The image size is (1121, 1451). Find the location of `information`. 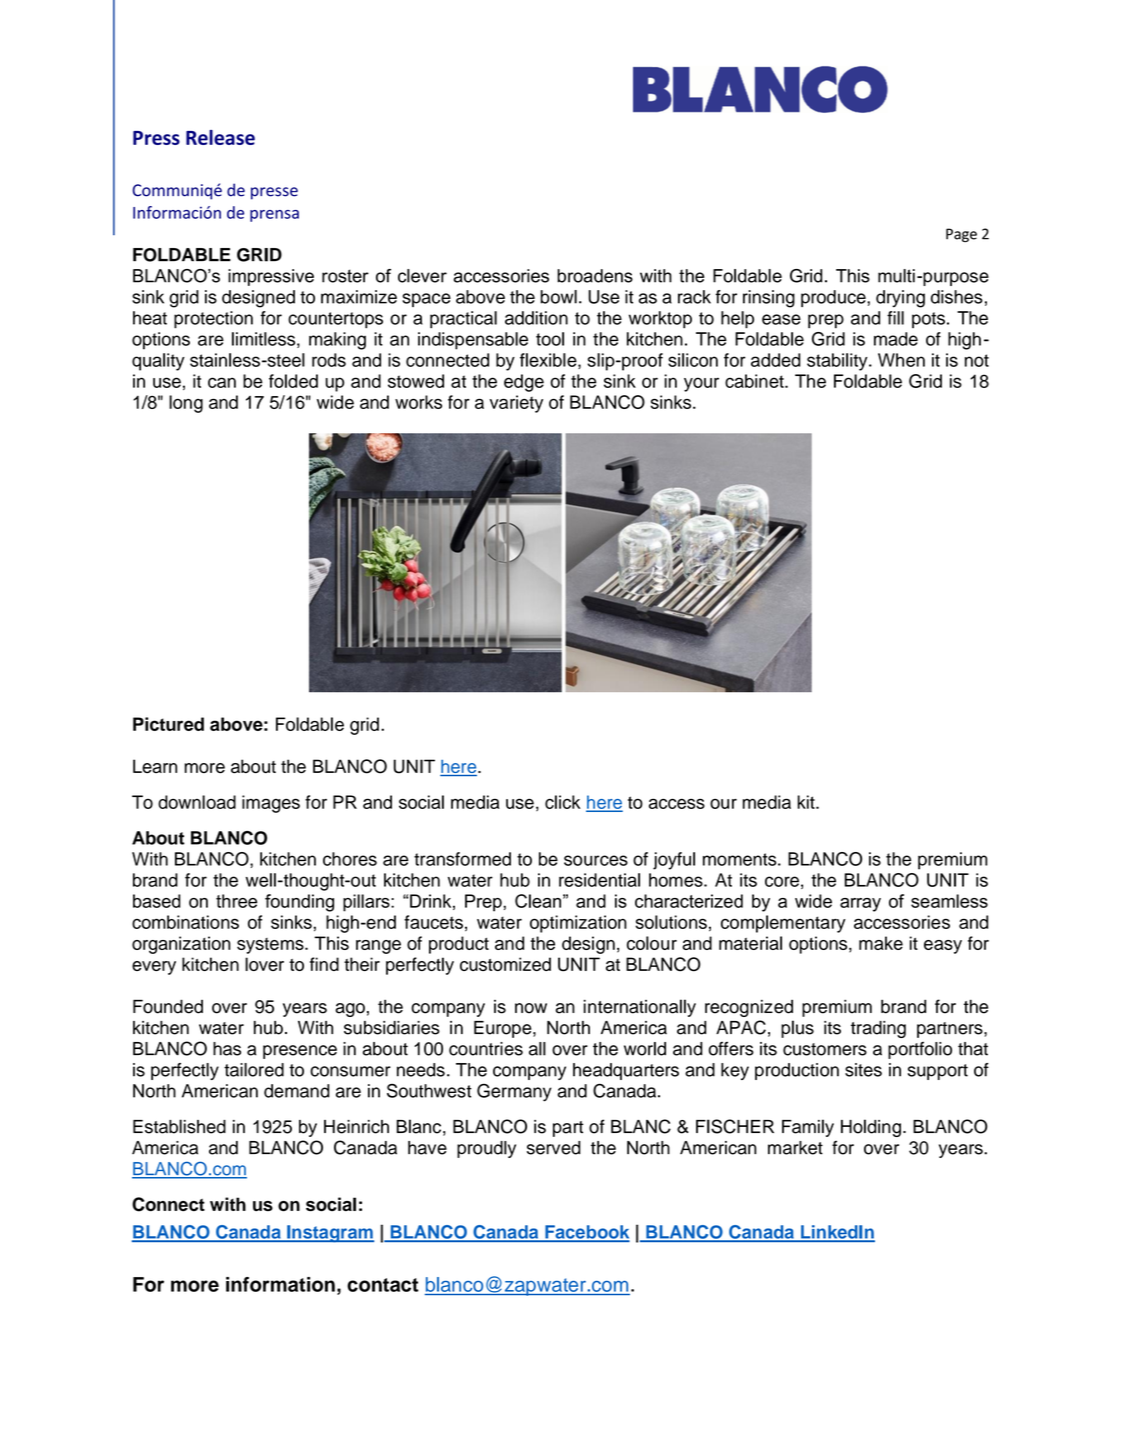

information is located at coordinates (280, 1284).
